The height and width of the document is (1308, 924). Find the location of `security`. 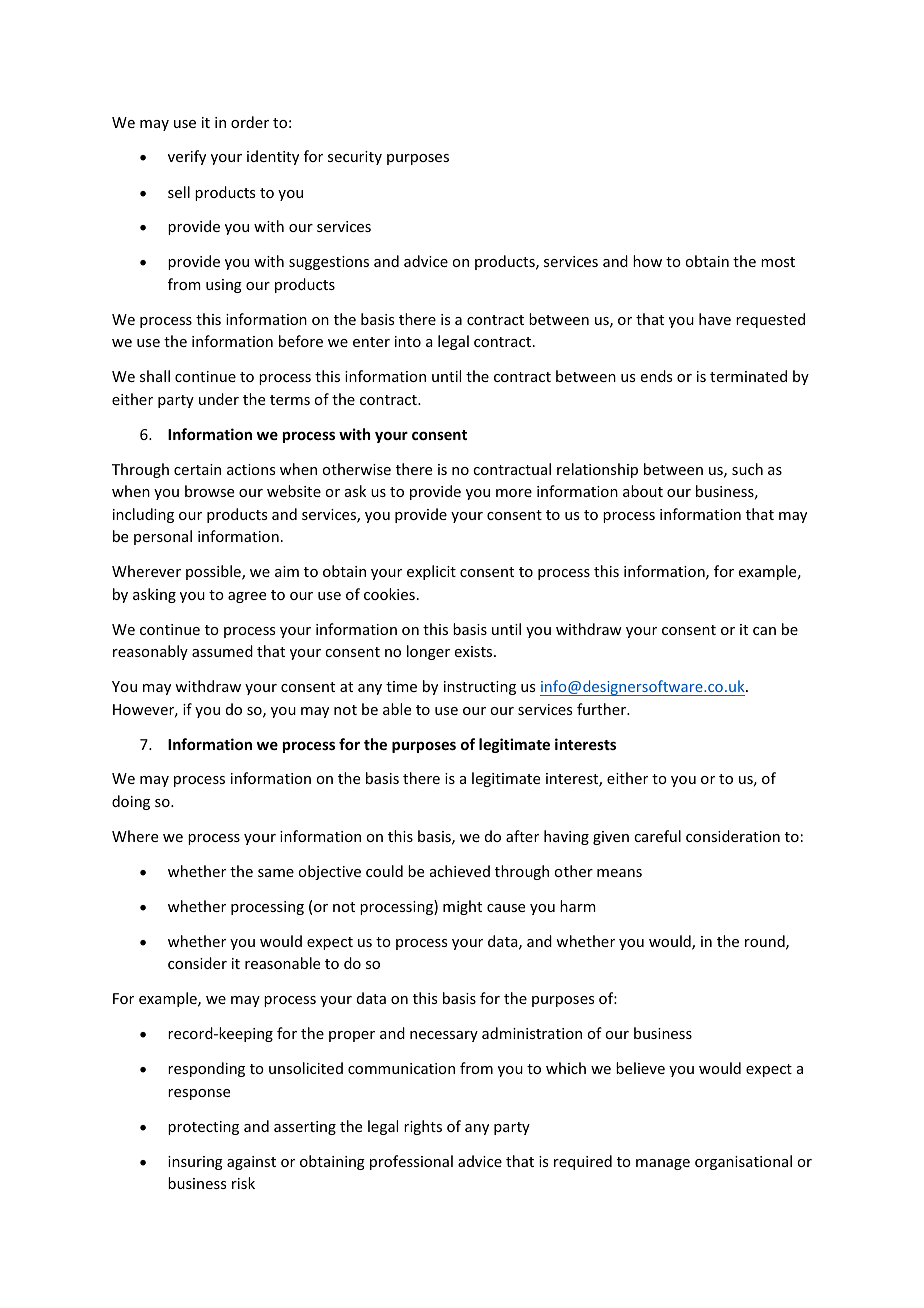

security is located at coordinates (355, 158).
